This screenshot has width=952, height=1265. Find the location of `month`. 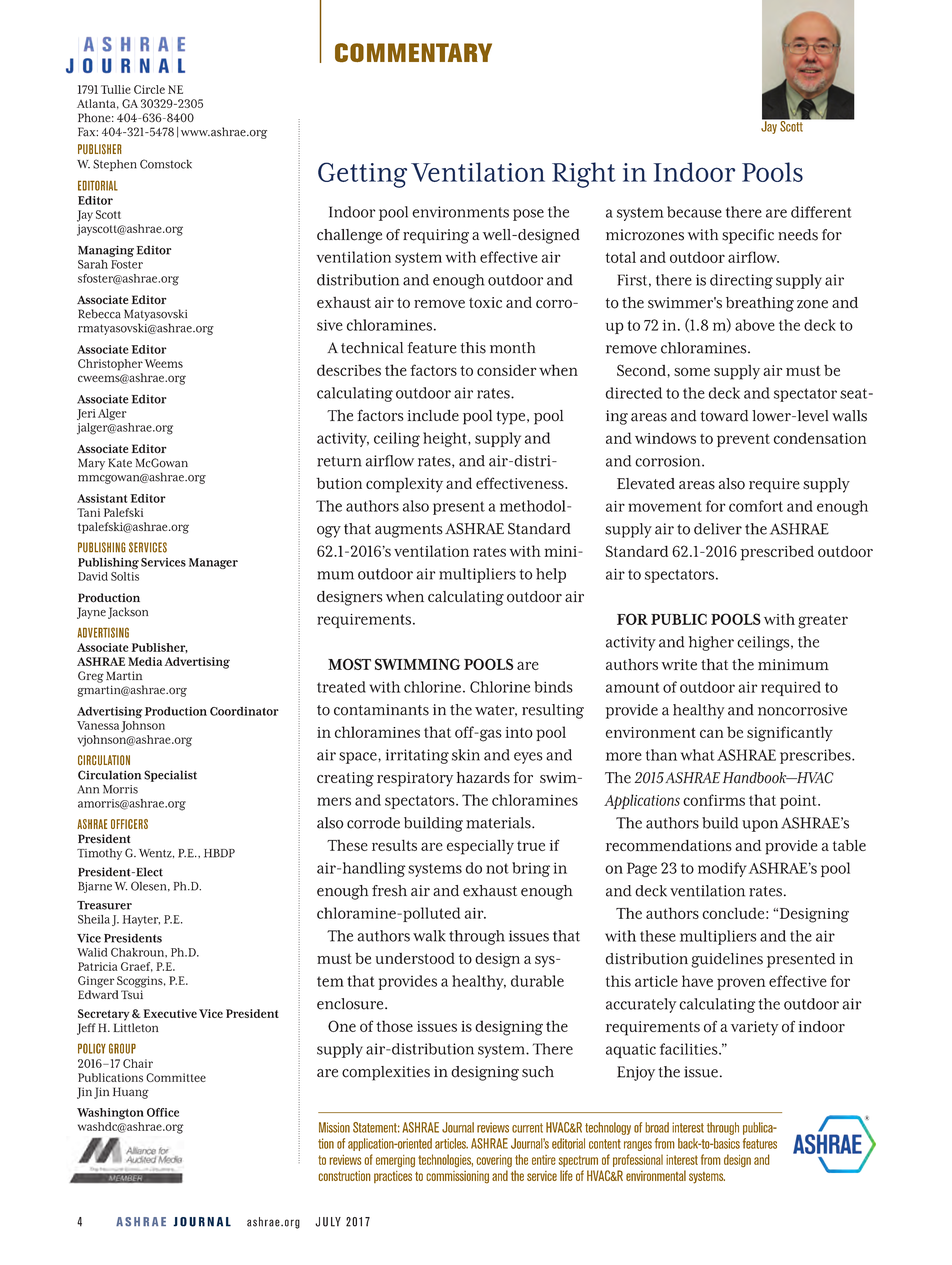

month is located at coordinates (512, 348).
